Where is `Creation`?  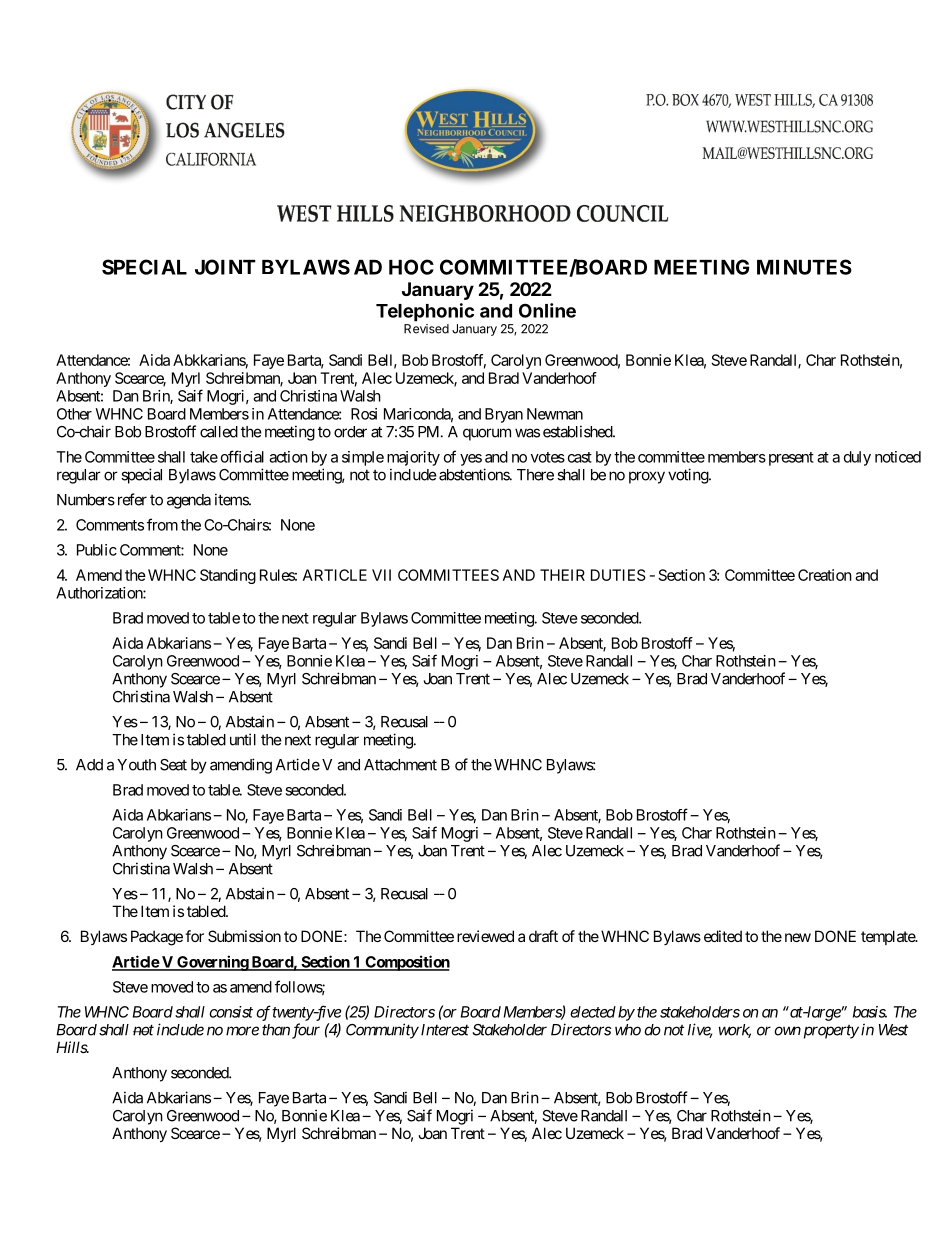 Creation is located at coordinates (825, 575).
